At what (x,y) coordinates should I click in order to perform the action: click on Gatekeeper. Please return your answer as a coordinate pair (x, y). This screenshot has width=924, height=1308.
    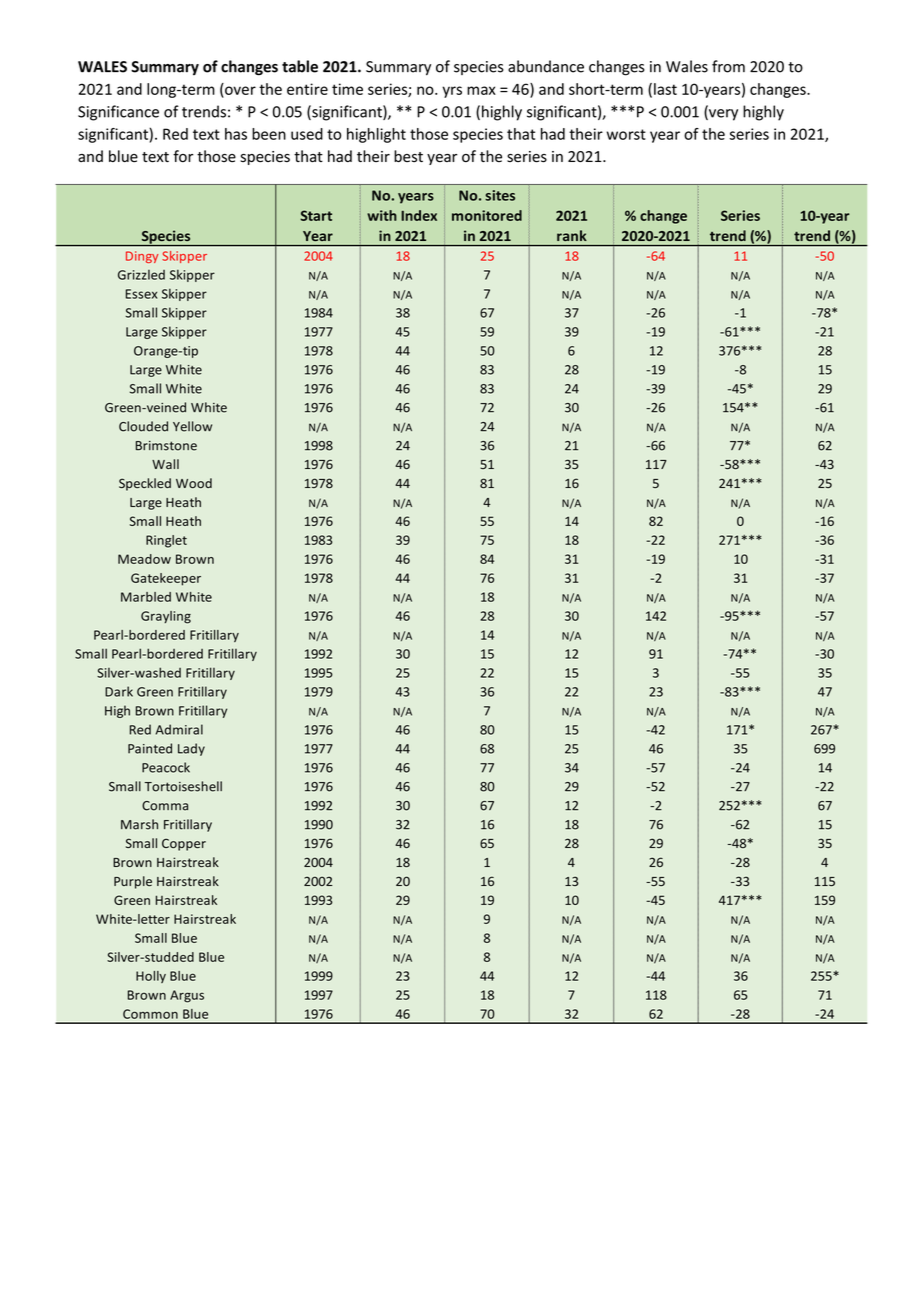
    Looking at the image, I should click on (166, 579).
